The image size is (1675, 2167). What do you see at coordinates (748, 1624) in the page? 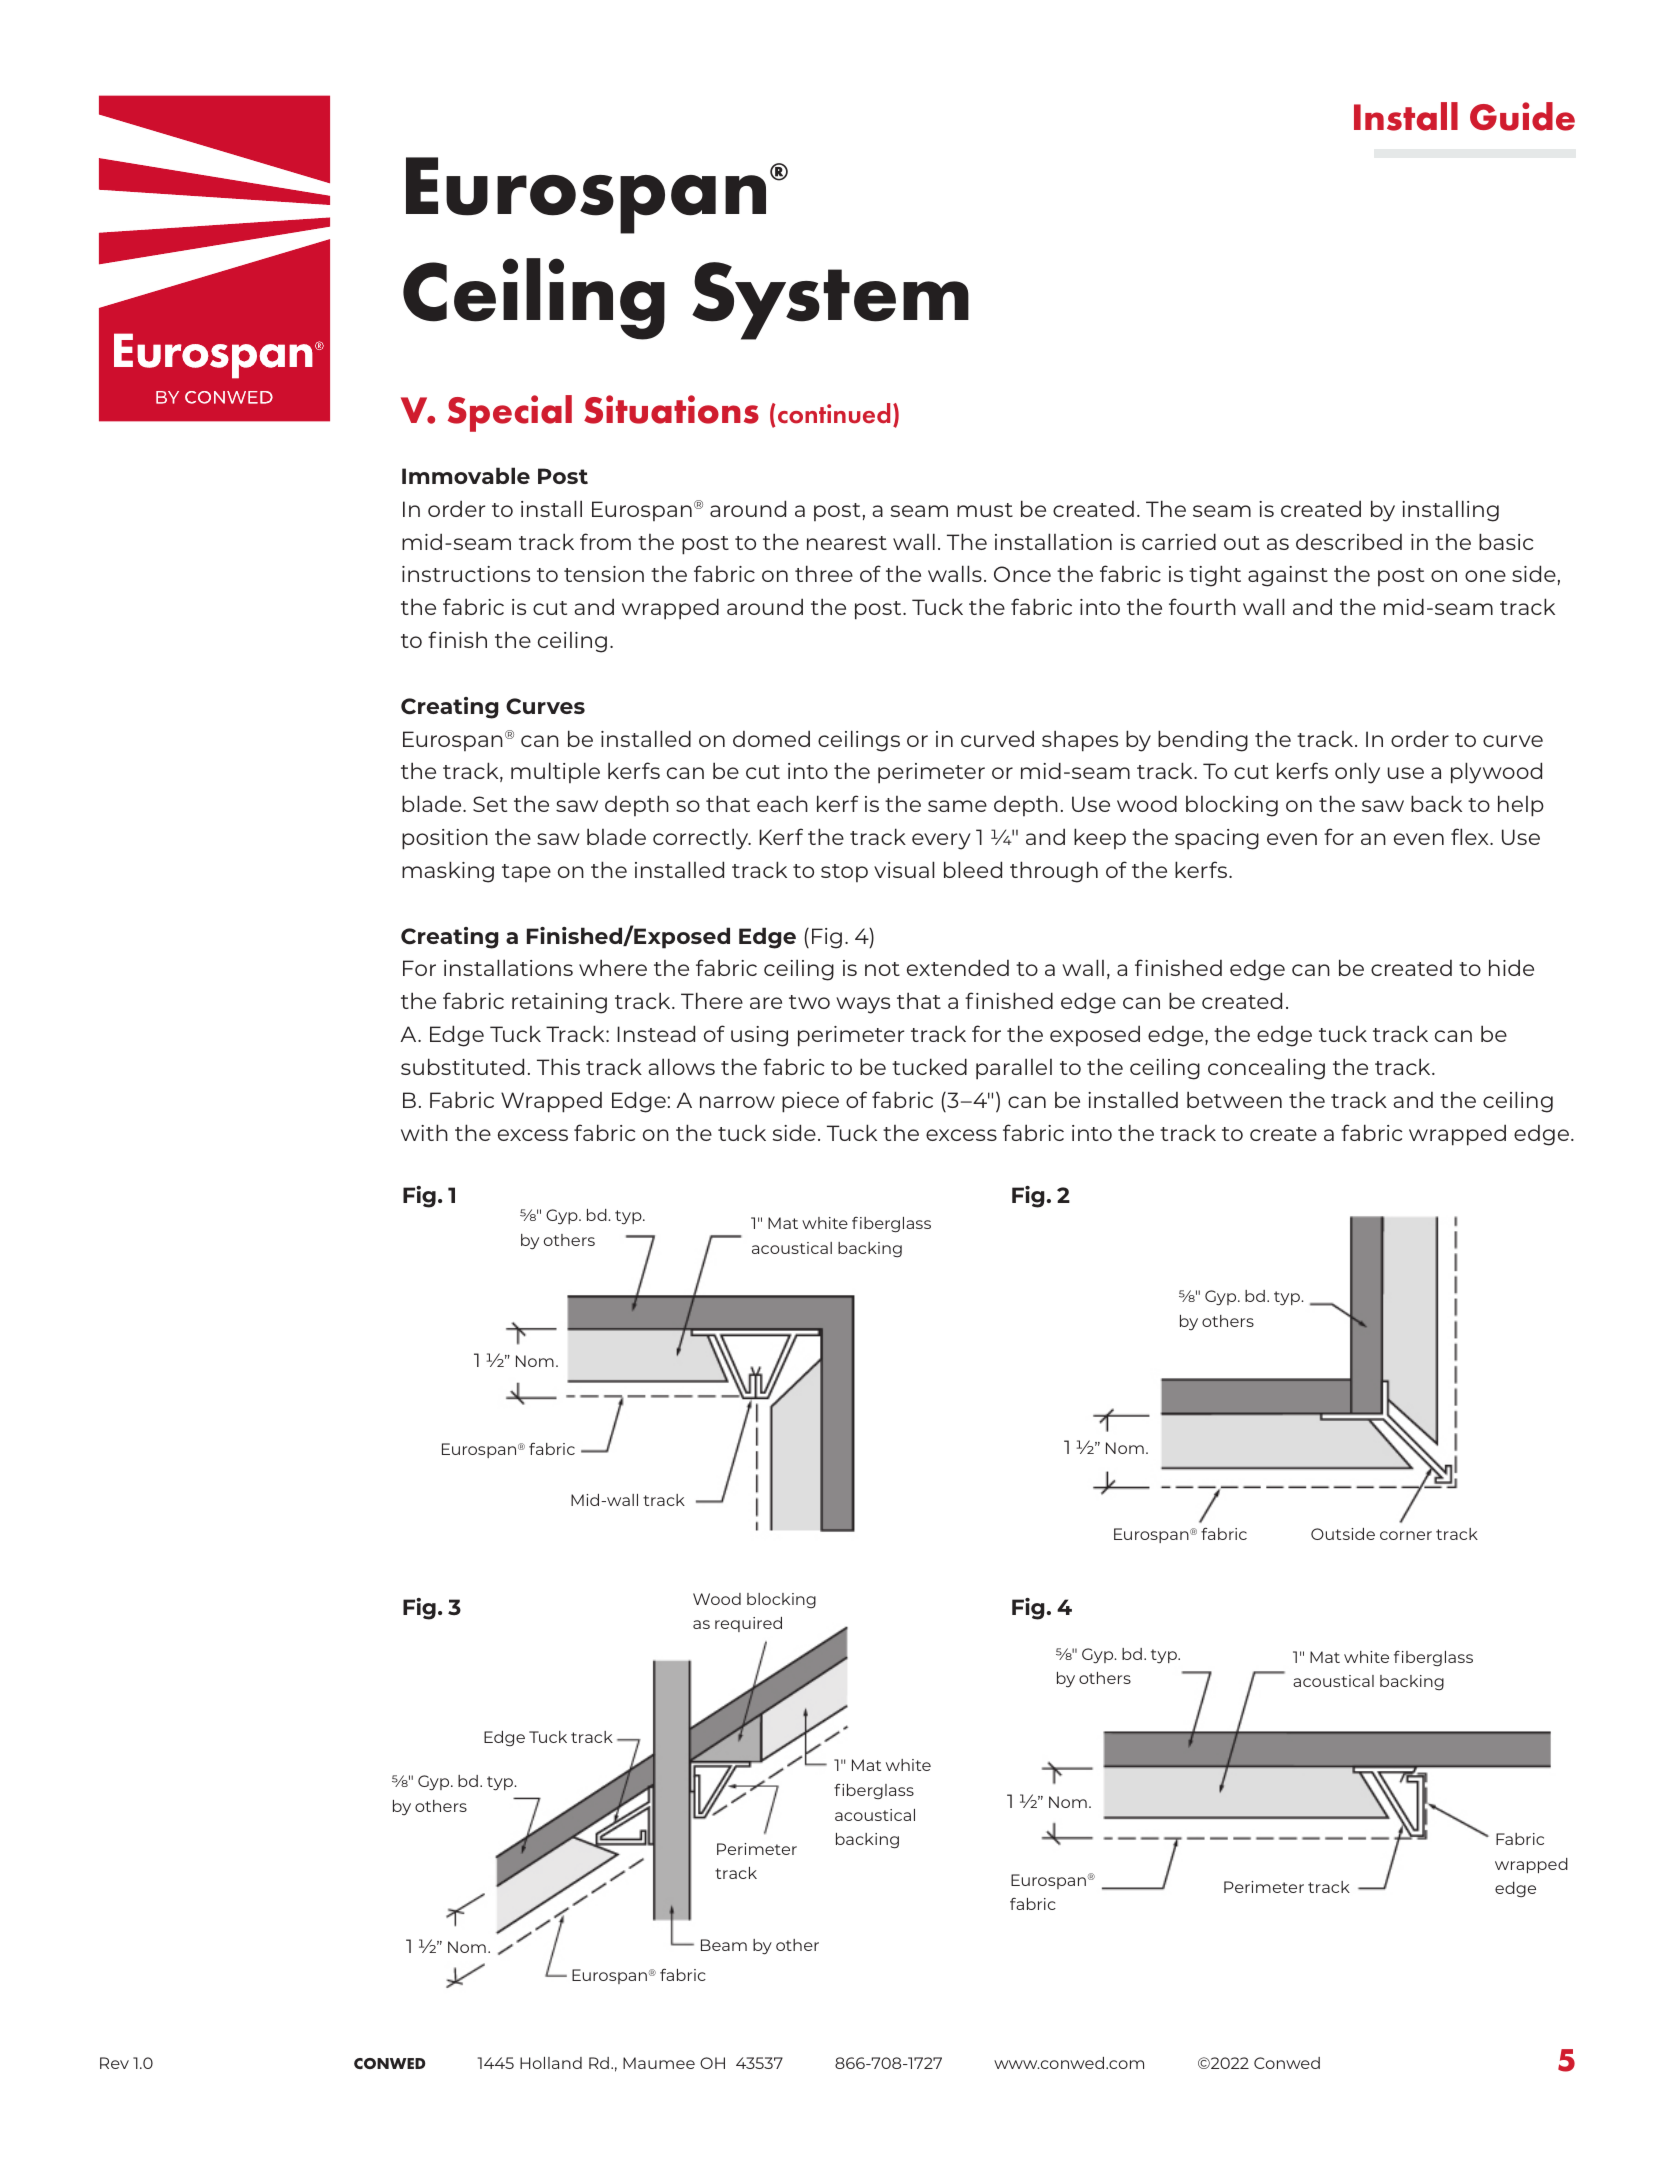
I see `required` at bounding box center [748, 1624].
